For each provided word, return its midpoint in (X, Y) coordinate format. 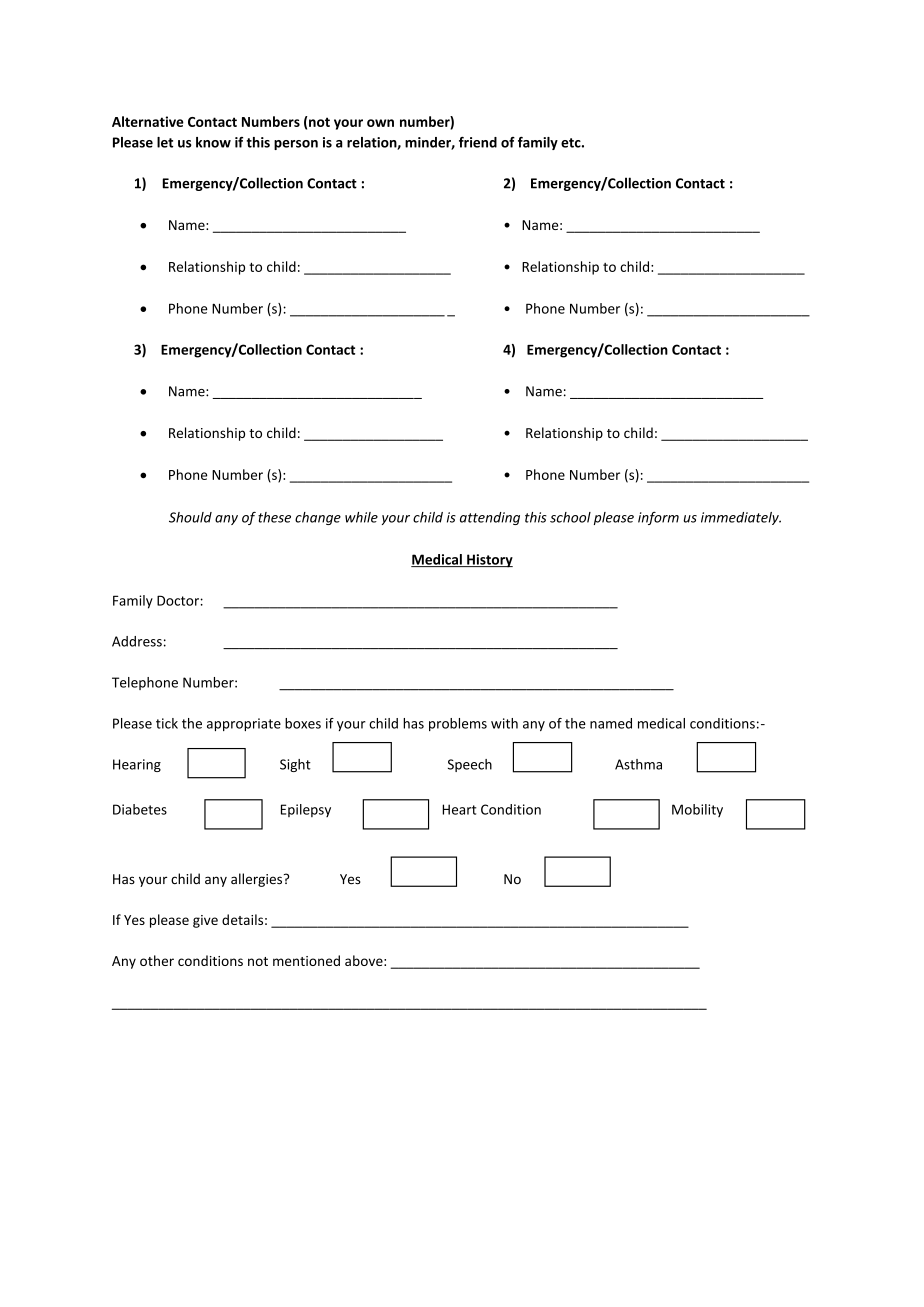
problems (458, 724)
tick (167, 723)
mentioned (306, 960)
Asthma (638, 764)
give (205, 921)
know (213, 142)
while (361, 517)
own (380, 123)
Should (190, 517)
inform (658, 518)
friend (478, 142)
